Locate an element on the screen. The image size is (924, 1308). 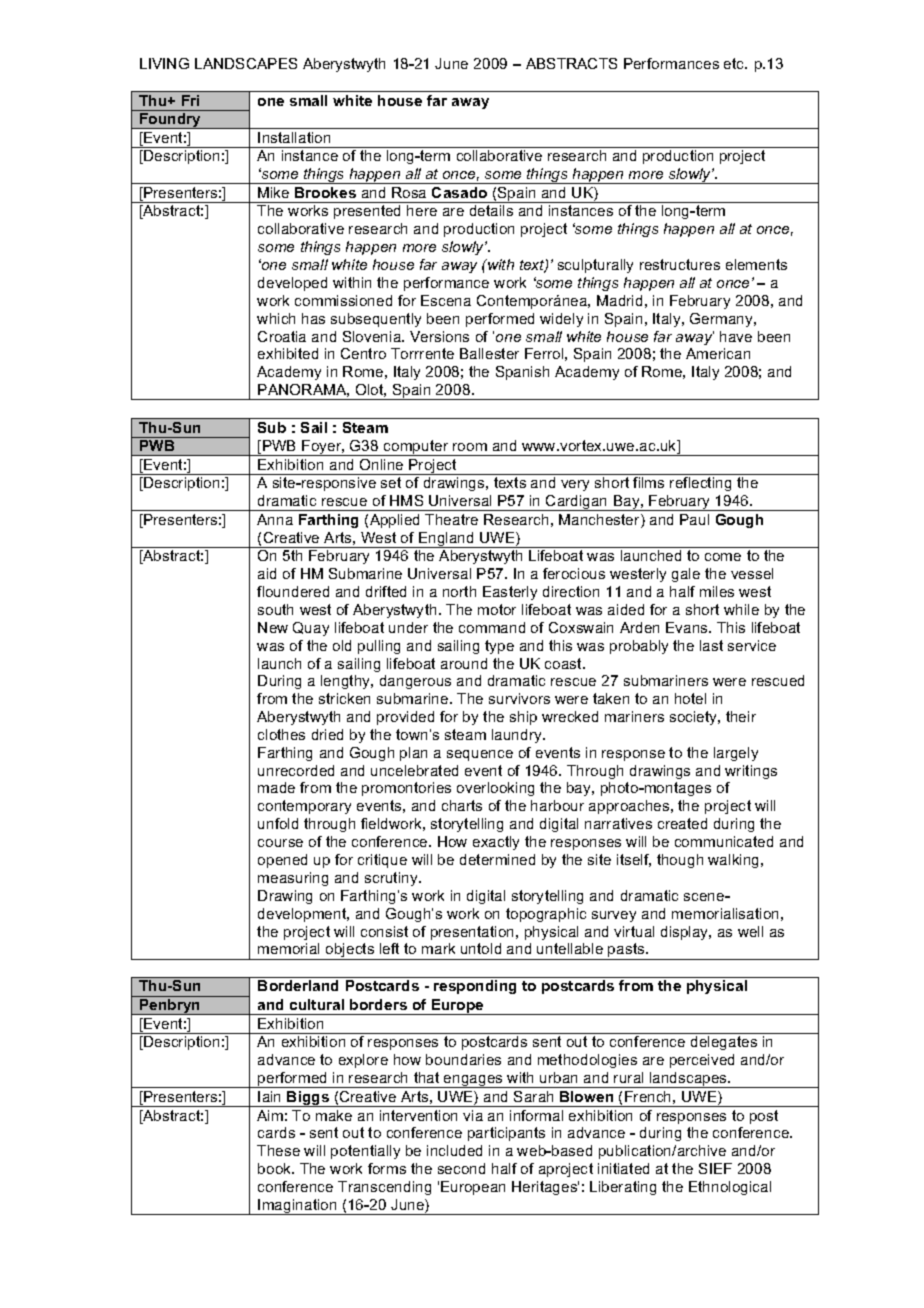
Foundry is located at coordinates (170, 121).
